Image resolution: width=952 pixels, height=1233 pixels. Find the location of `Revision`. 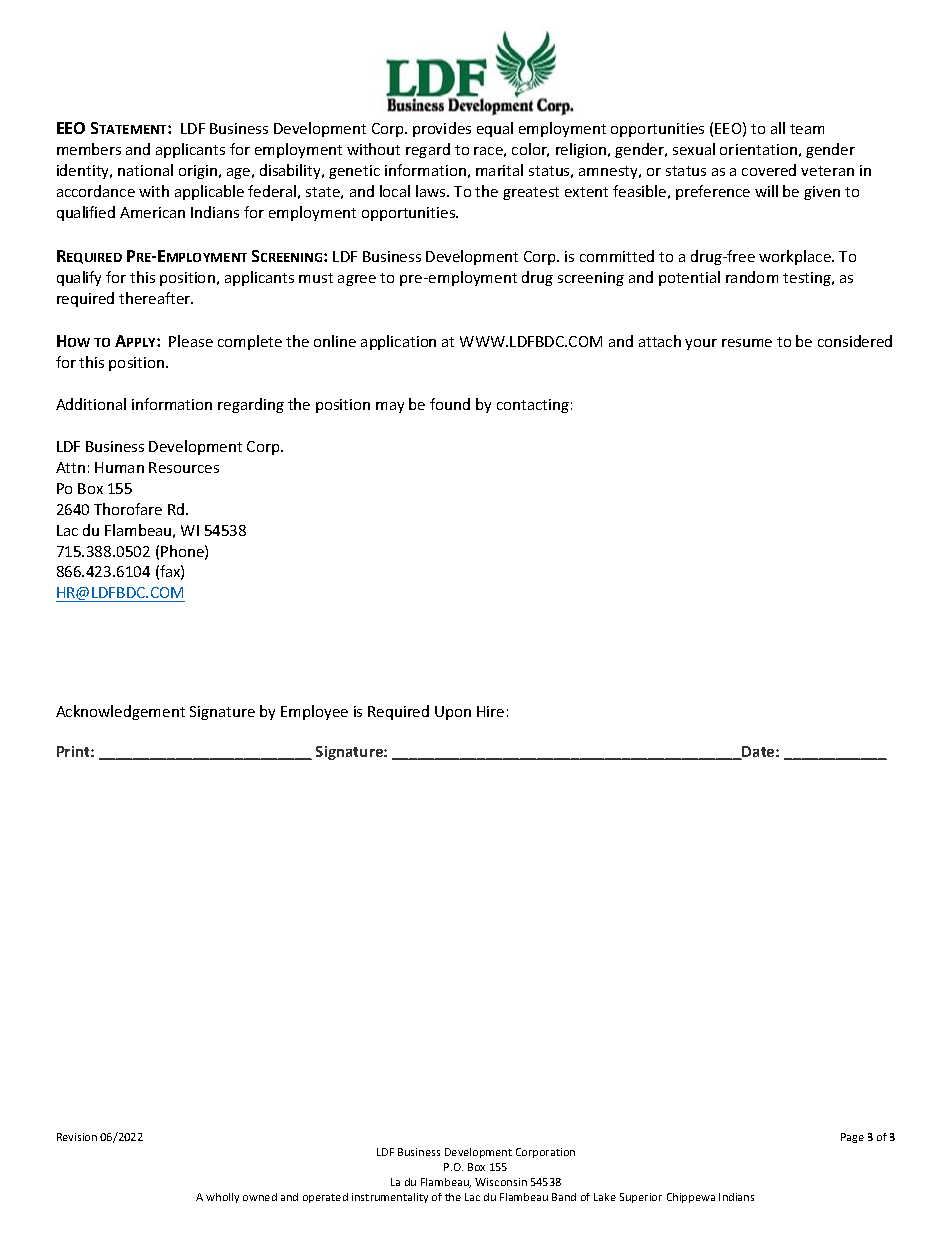

Revision is located at coordinates (77, 1137).
